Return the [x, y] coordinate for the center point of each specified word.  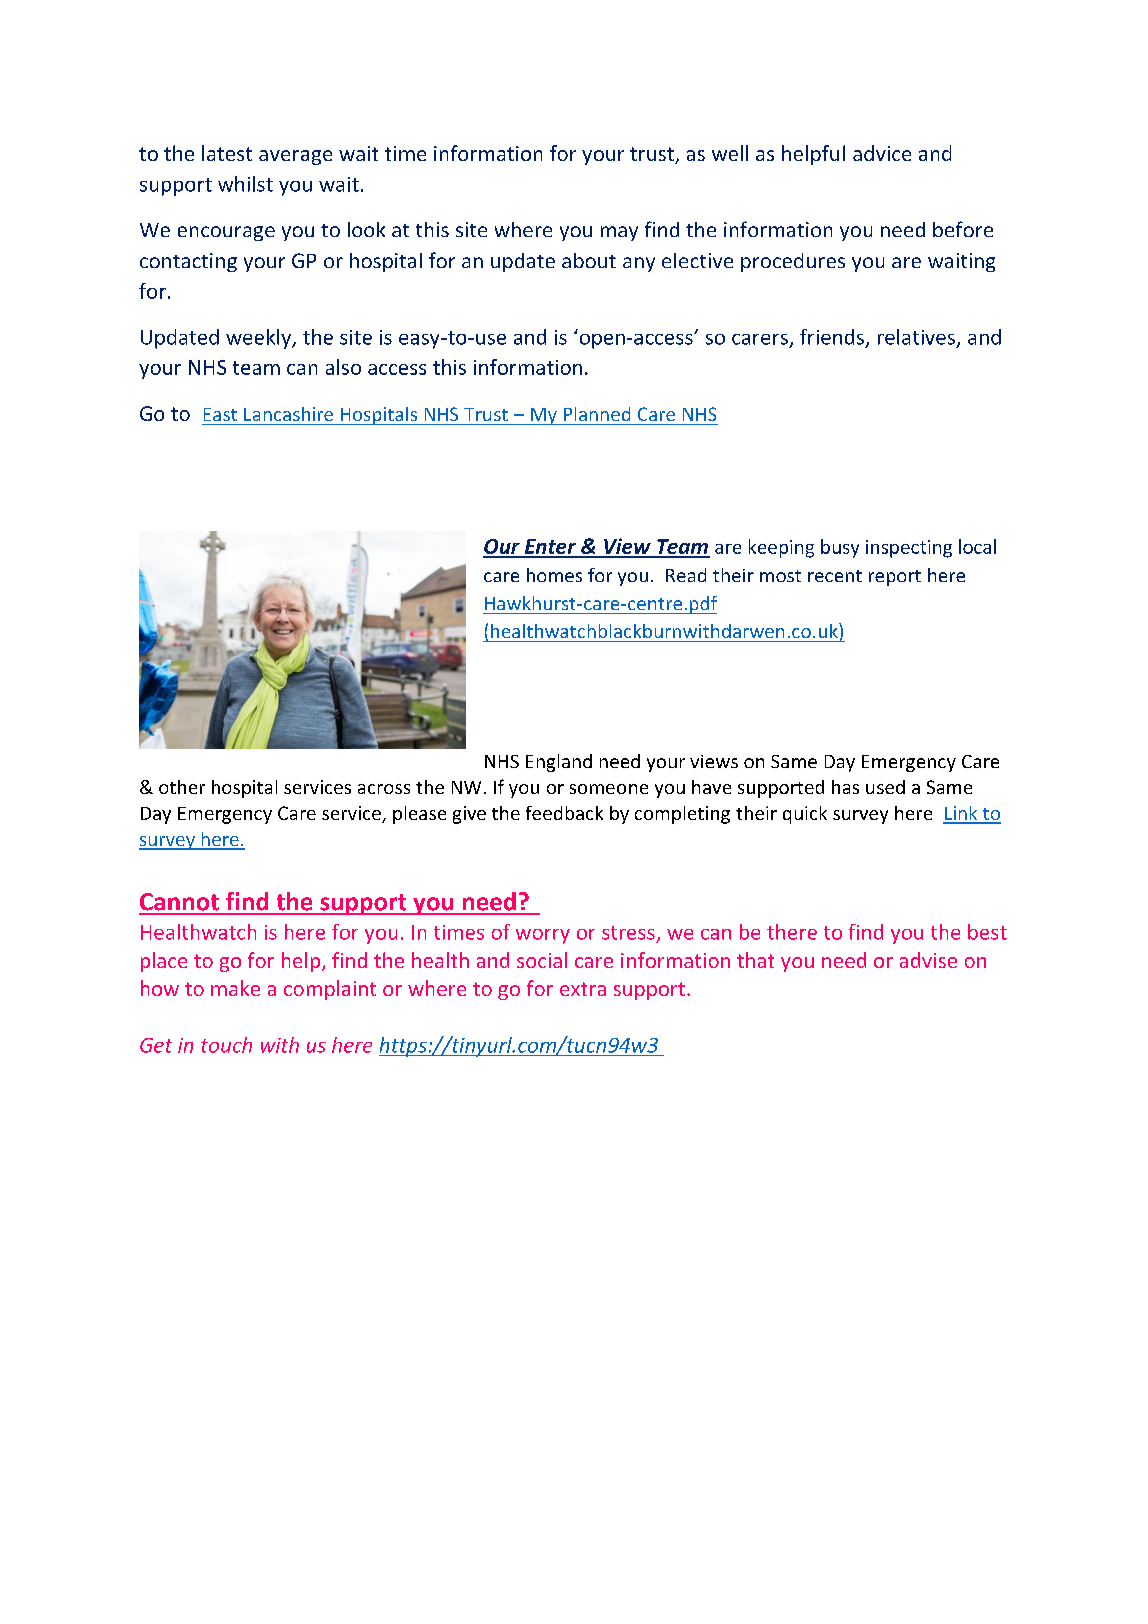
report [895, 578]
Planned [597, 414]
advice [882, 153]
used [885, 787]
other [182, 787]
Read [686, 575]
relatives [916, 337]
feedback [564, 813]
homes [554, 575]
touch [226, 1045]
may [619, 233]
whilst [245, 184]
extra [583, 989]
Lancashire [288, 414]
